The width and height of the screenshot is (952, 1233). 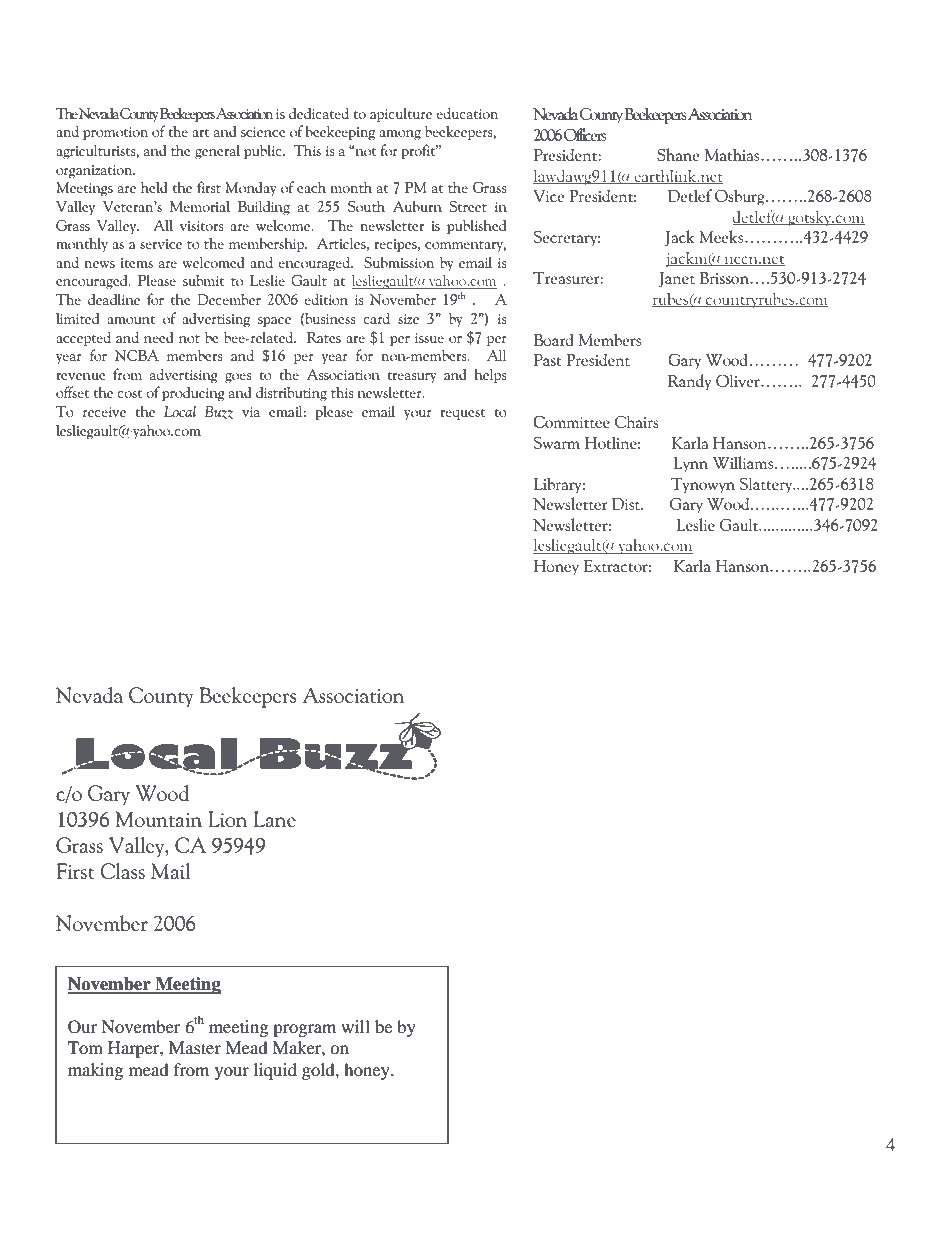 What do you see at coordinates (115, 134) in the screenshot?
I see `promotion` at bounding box center [115, 134].
